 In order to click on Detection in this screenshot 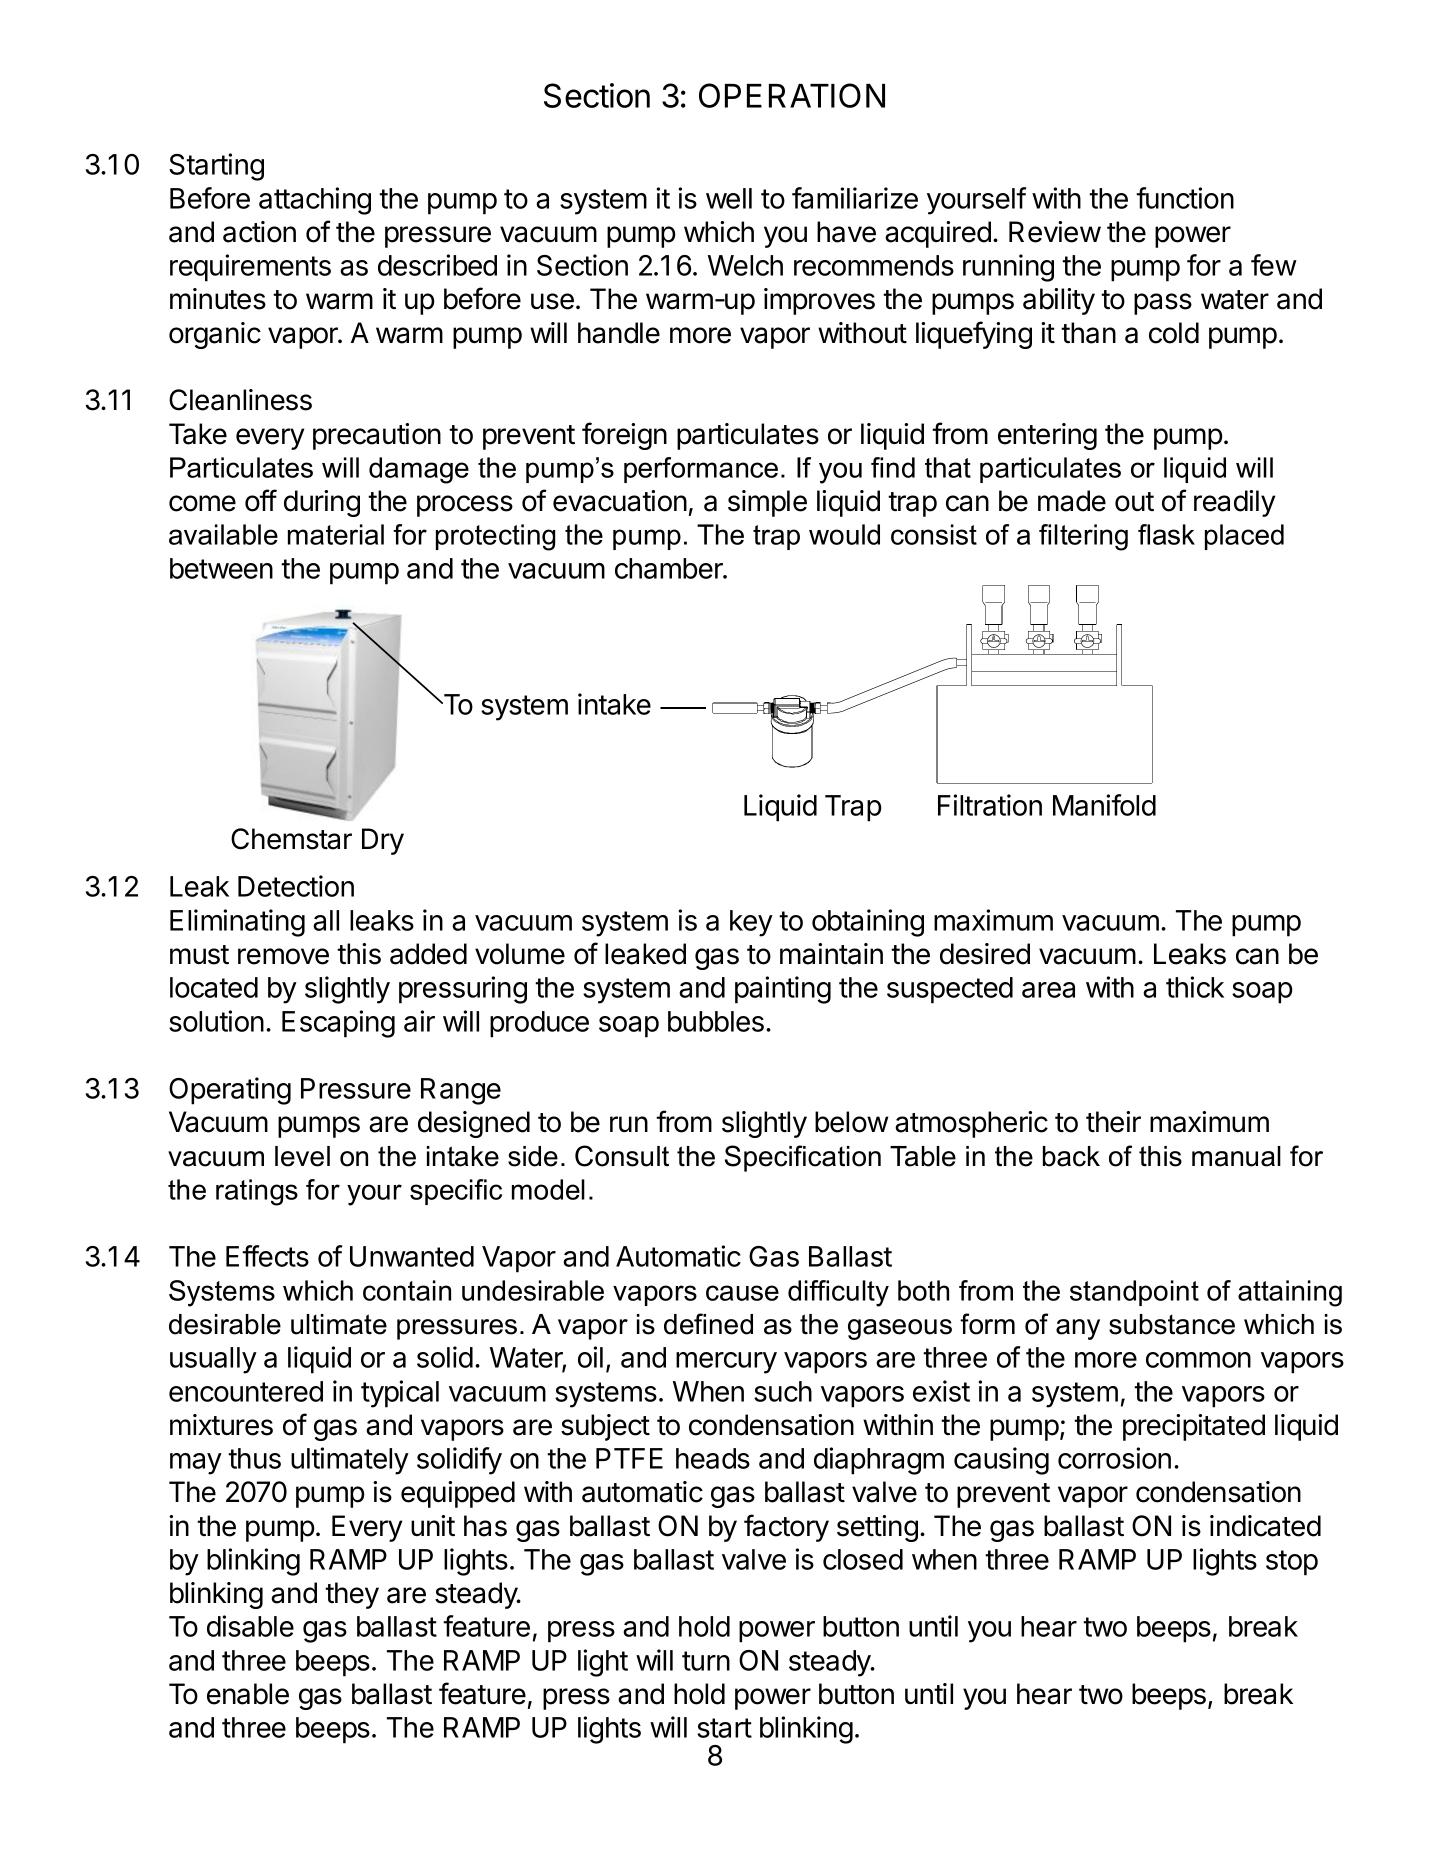, I will do `click(296, 886)`.
